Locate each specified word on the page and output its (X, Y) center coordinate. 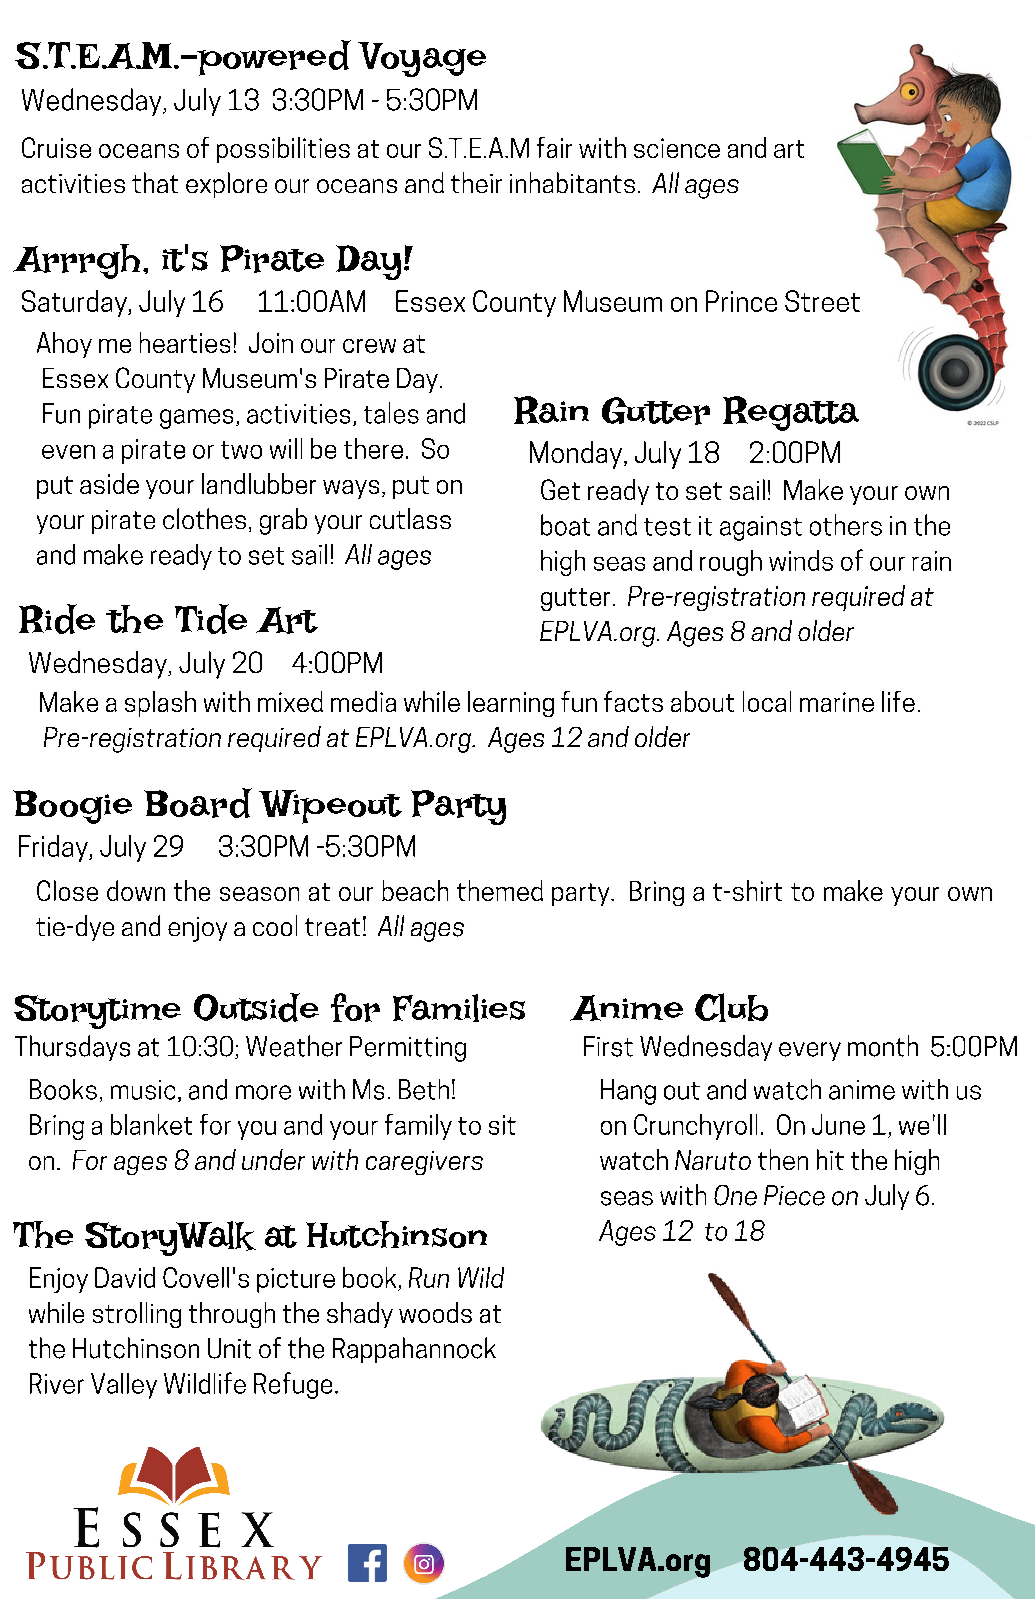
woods (435, 1312)
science (677, 148)
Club (731, 1007)
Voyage (422, 59)
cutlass (410, 518)
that (155, 182)
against (761, 528)
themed (500, 890)
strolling (137, 1315)
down (136, 890)
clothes (204, 518)
